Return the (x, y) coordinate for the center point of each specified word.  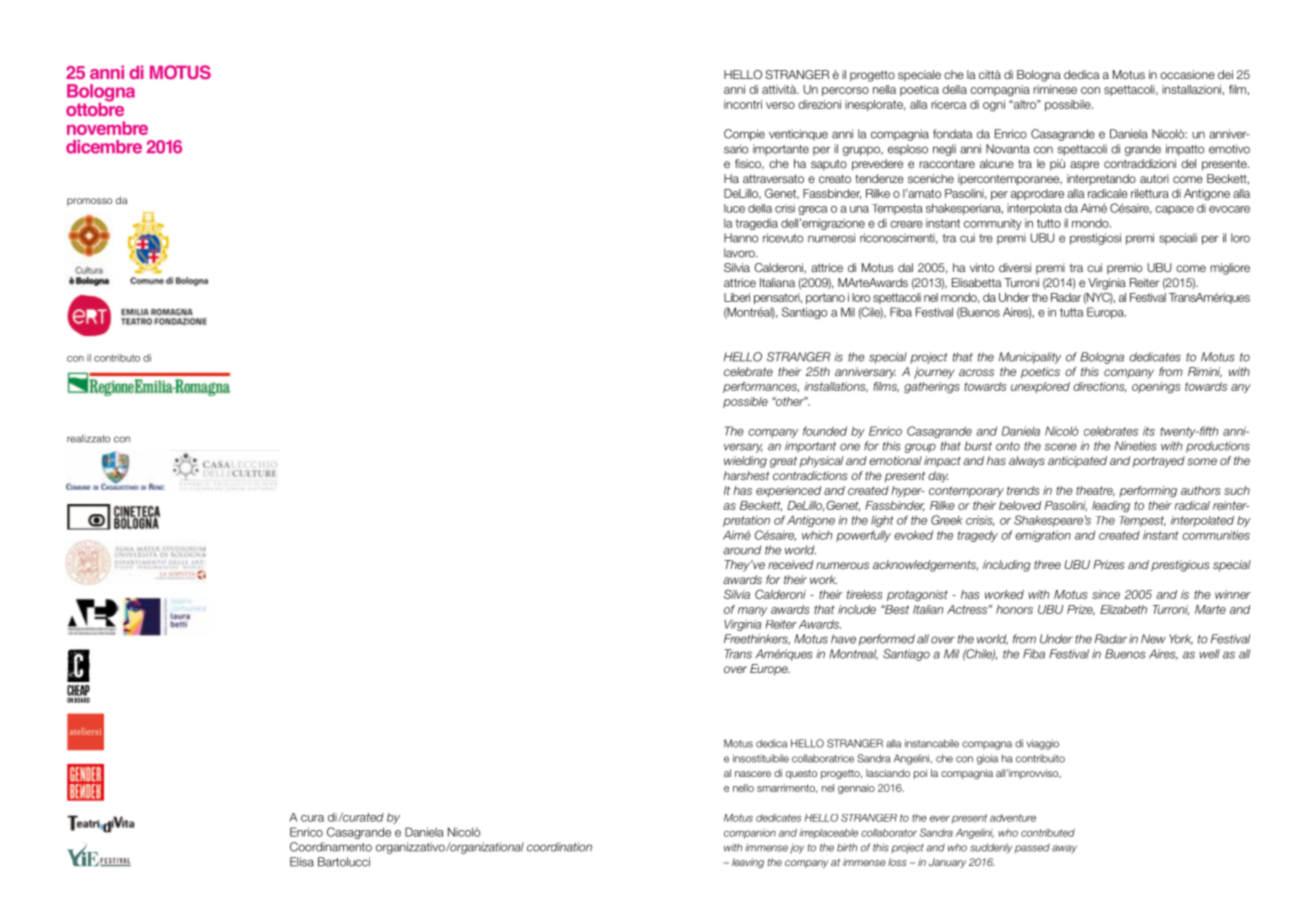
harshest (746, 475)
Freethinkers (757, 639)
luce (734, 208)
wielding (745, 462)
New (1153, 639)
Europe (770, 670)
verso (780, 105)
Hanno (741, 238)
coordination (559, 847)
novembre (107, 128)
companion (750, 834)
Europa (1106, 313)
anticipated (1077, 461)
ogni (994, 106)
